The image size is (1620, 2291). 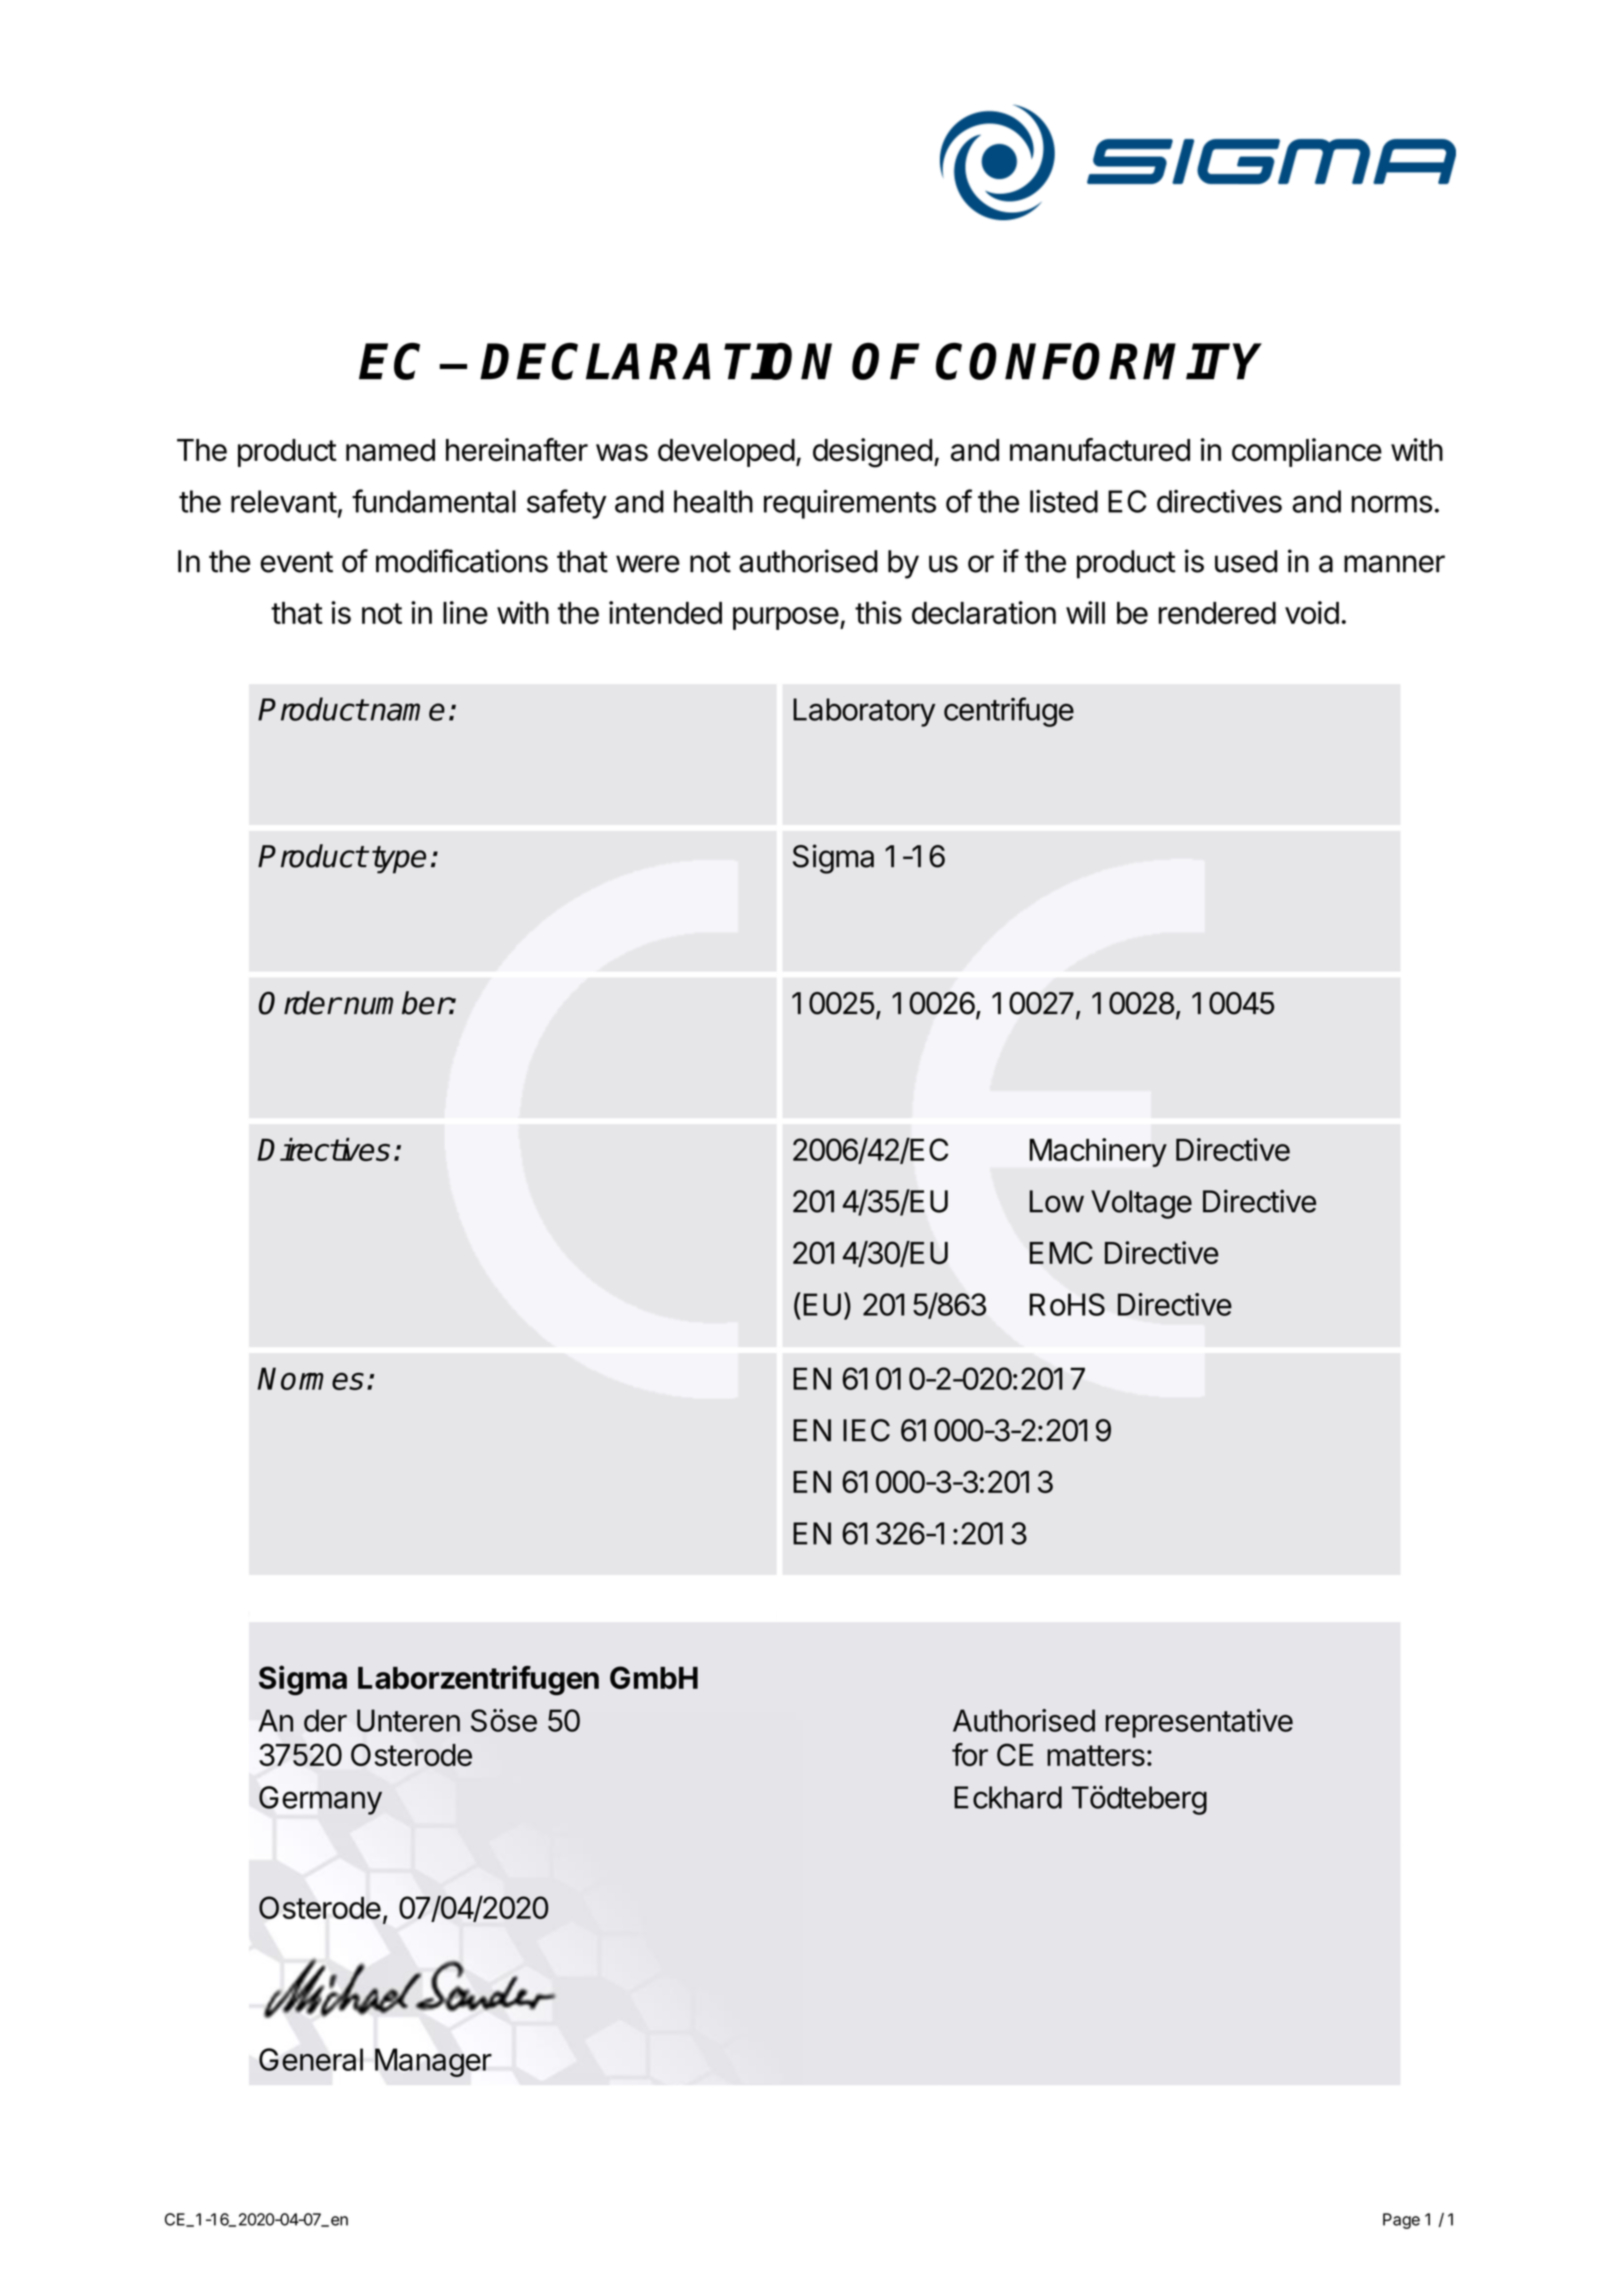 I want to click on compliance, so click(x=1307, y=452).
